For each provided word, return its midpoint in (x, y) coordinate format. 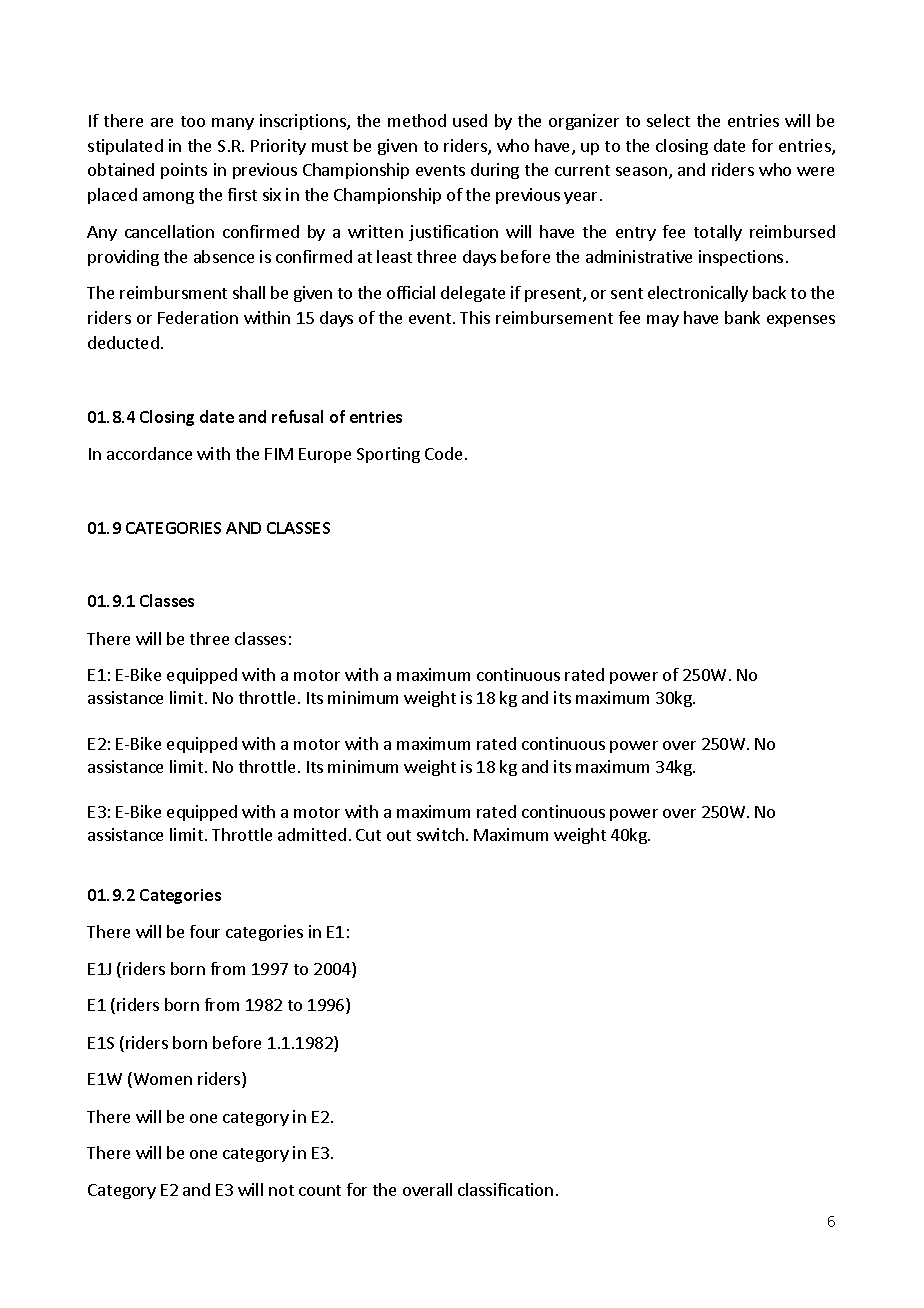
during (495, 171)
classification (505, 1189)
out (399, 835)
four (205, 931)
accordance (149, 453)
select (668, 120)
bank (742, 317)
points (184, 171)
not (281, 1190)
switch (440, 834)
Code (443, 453)
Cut (368, 835)
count (320, 1190)
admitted (312, 834)
